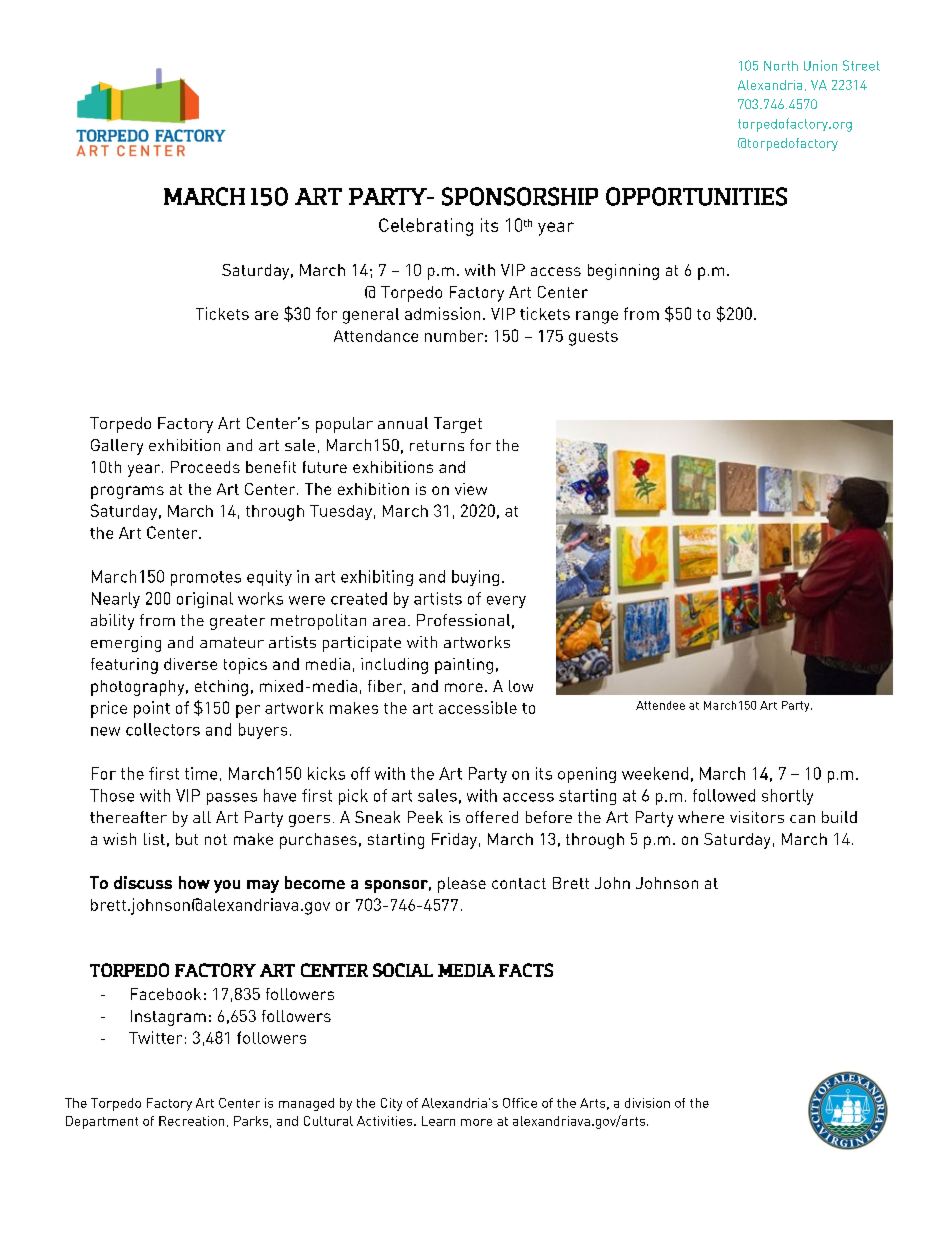 The image size is (952, 1233). Describe the element at coordinates (458, 425) in the screenshot. I see `Target` at that location.
